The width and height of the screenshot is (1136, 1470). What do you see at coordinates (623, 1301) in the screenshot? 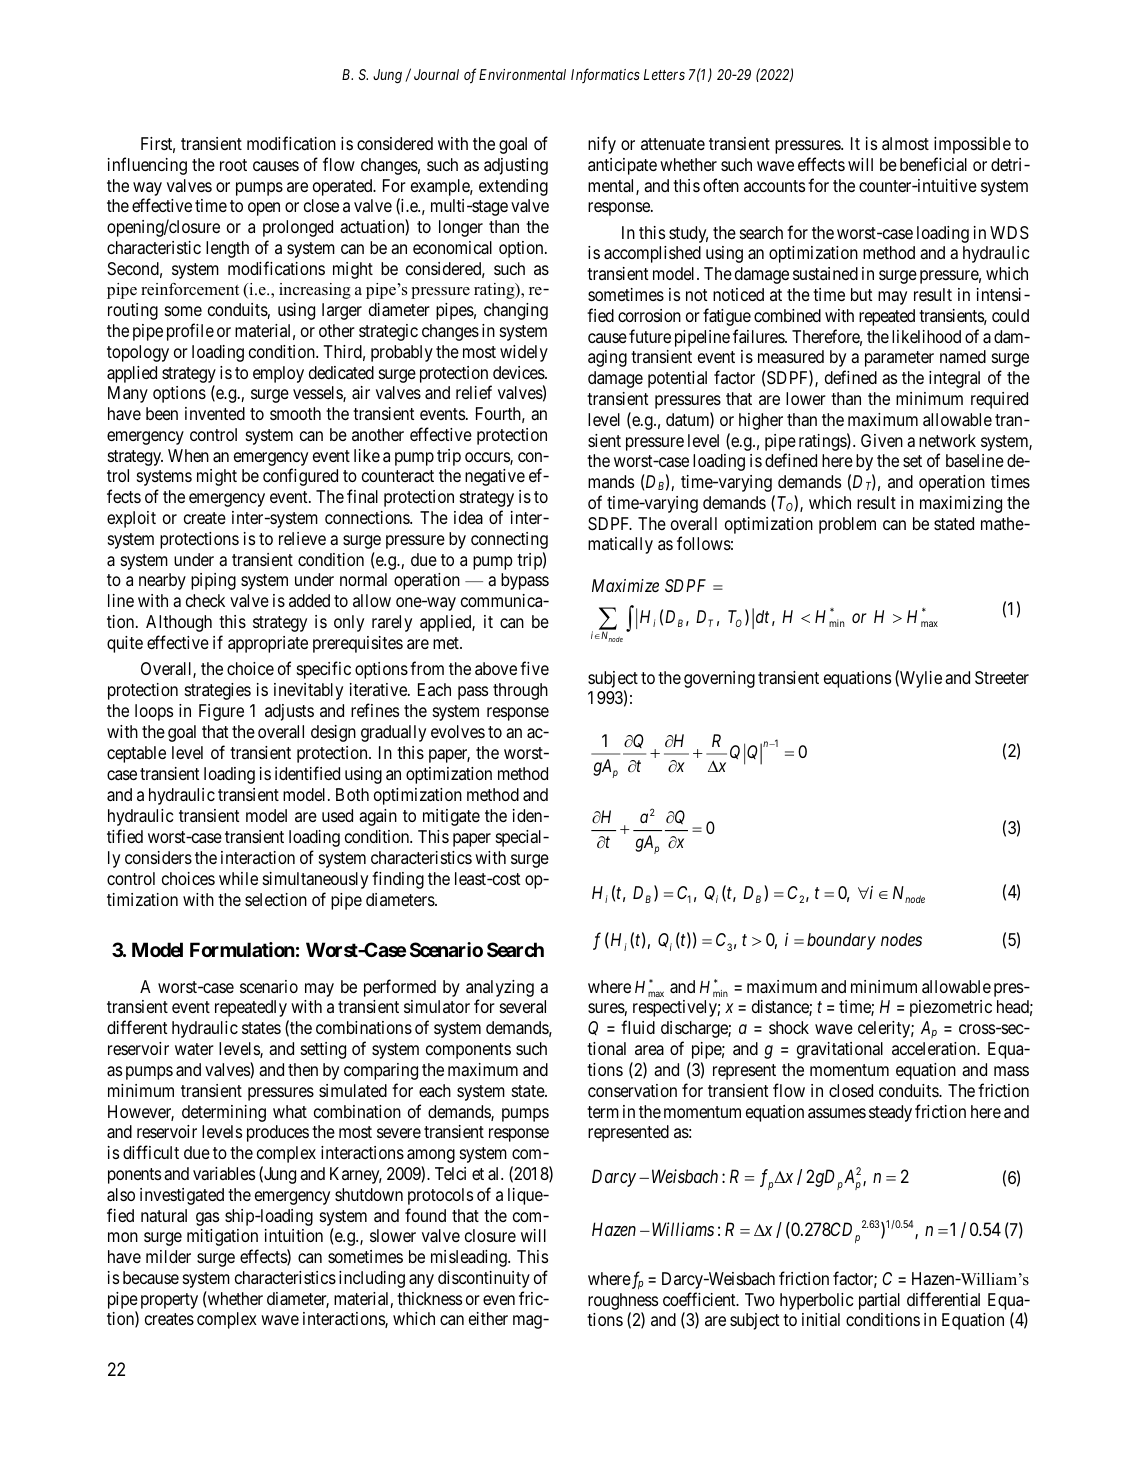
I see `roughness` at bounding box center [623, 1301].
